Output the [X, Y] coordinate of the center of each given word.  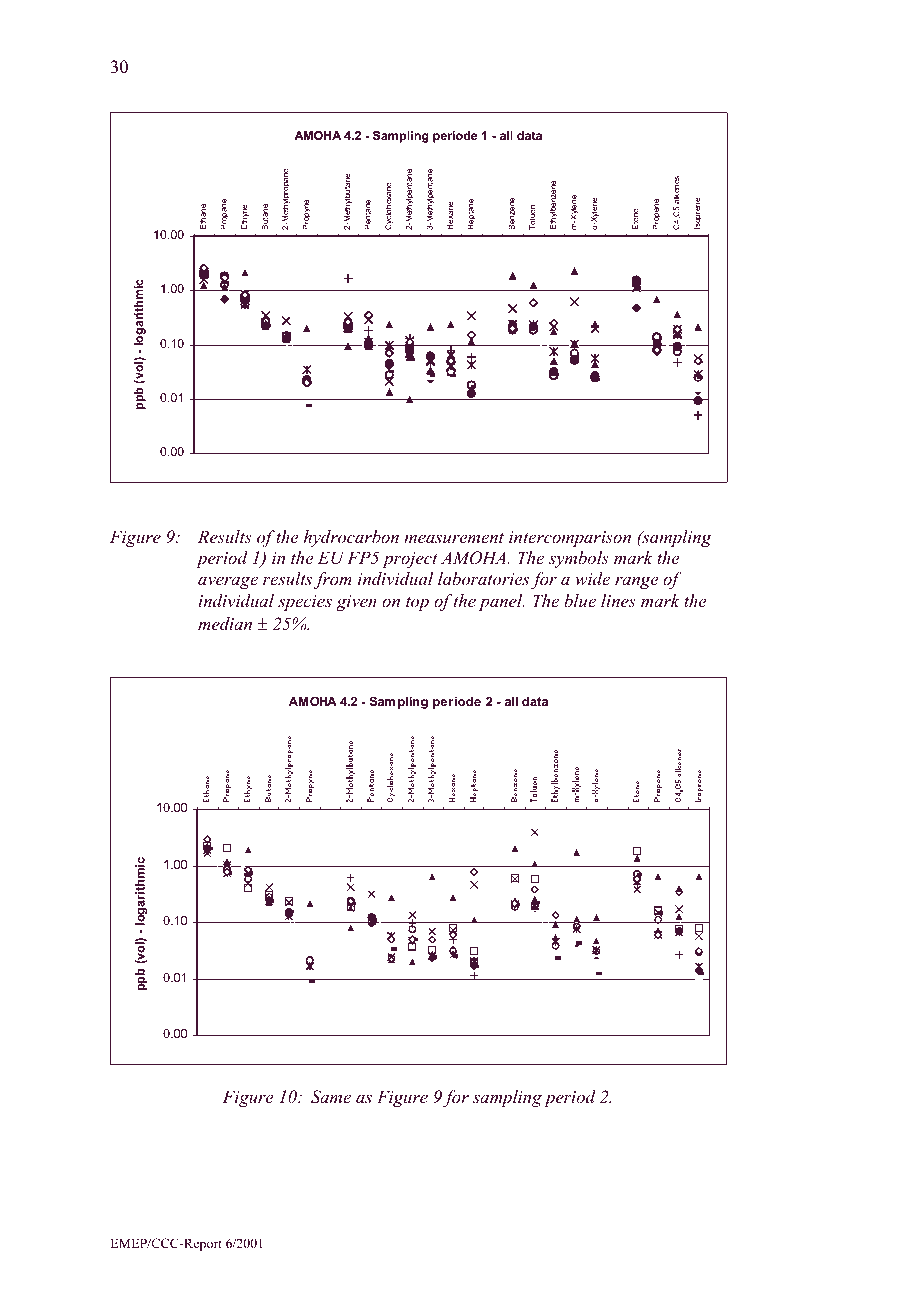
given [356, 603]
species [305, 603]
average [228, 582]
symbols [579, 559]
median [225, 623]
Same [331, 1097]
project [410, 560]
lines [618, 600]
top [417, 604]
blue [580, 600]
